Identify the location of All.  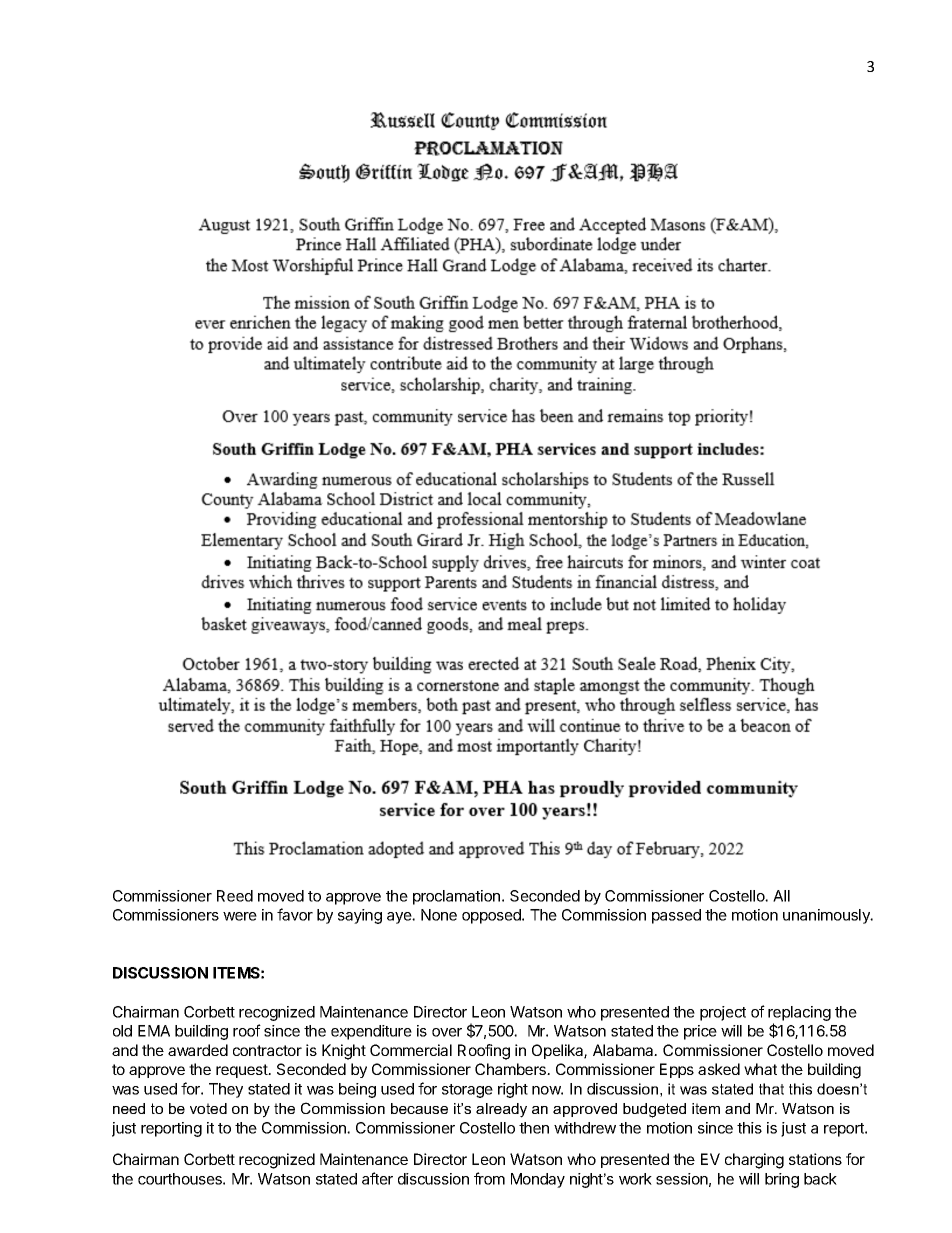
(781, 896).
